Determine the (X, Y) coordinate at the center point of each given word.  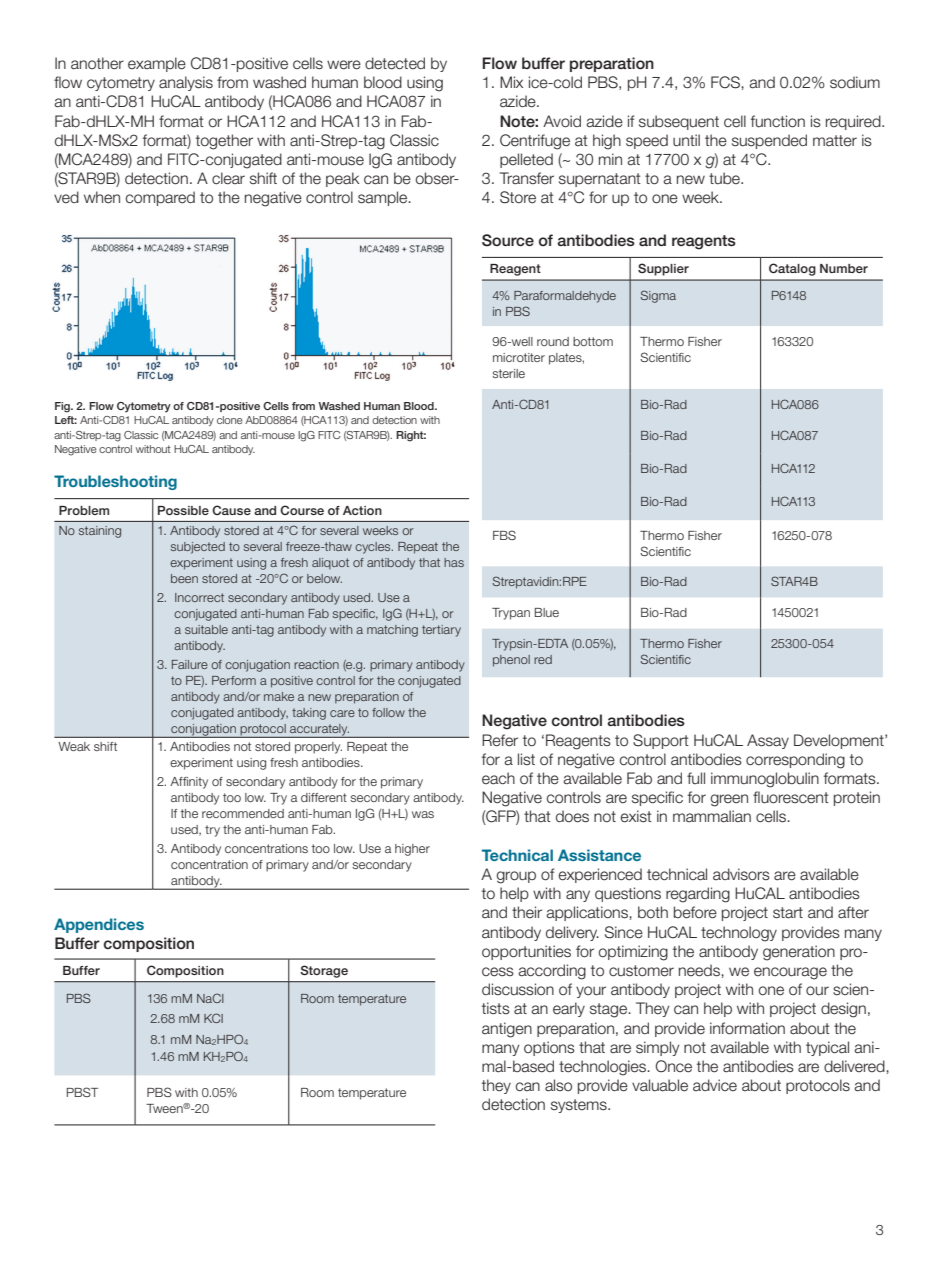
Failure (190, 664)
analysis (186, 83)
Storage (324, 971)
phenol (511, 661)
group (516, 877)
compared (160, 198)
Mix (511, 82)
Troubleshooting (115, 482)
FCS (726, 82)
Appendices (99, 925)
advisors (741, 874)
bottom (593, 341)
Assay (768, 741)
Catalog (792, 269)
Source (508, 240)
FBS (504, 535)
